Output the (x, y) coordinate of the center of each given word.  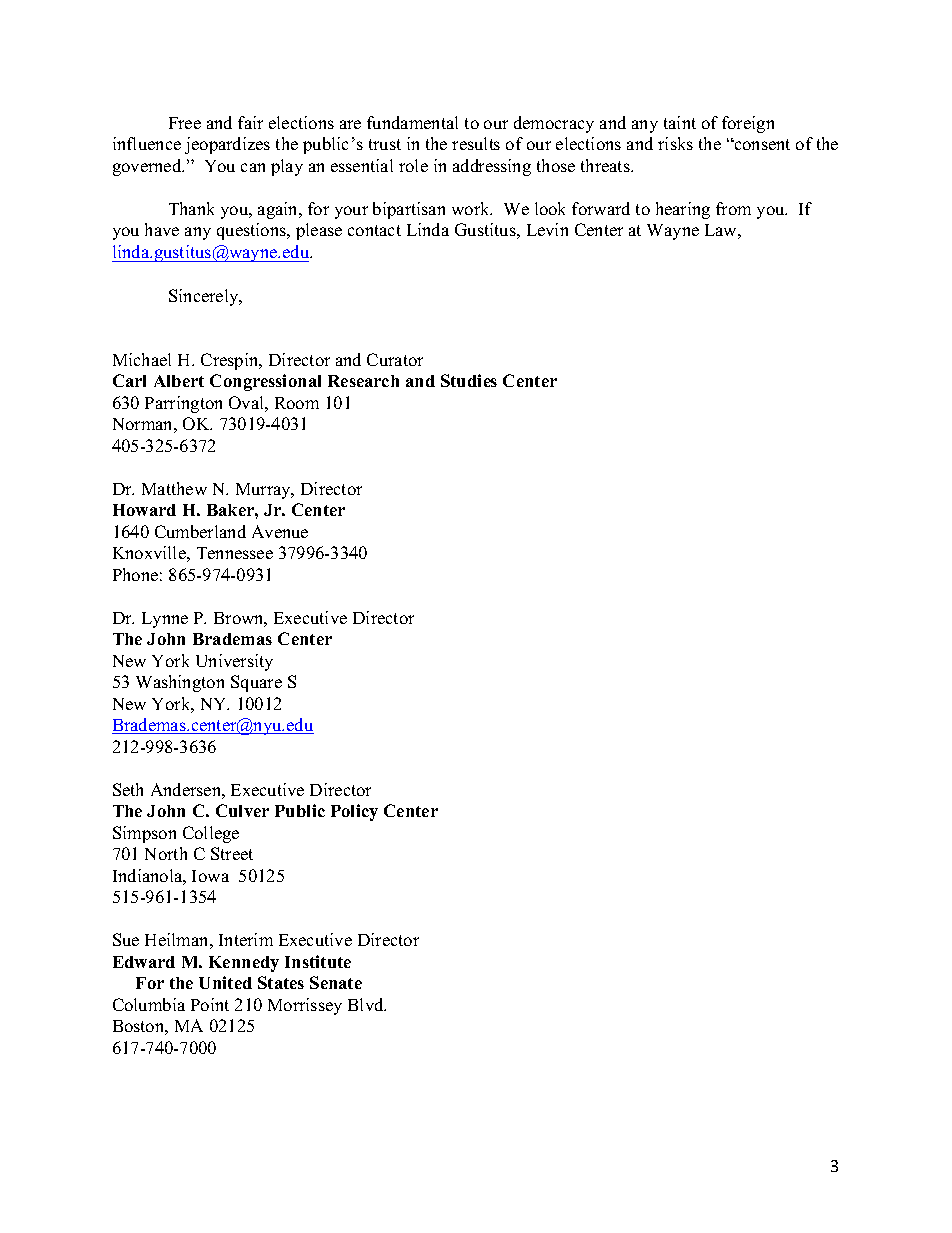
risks (675, 143)
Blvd (367, 1004)
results (476, 143)
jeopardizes (227, 145)
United (225, 982)
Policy (354, 812)
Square (256, 683)
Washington (180, 683)
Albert (179, 381)
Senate (336, 982)
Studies (469, 380)
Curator (395, 359)
